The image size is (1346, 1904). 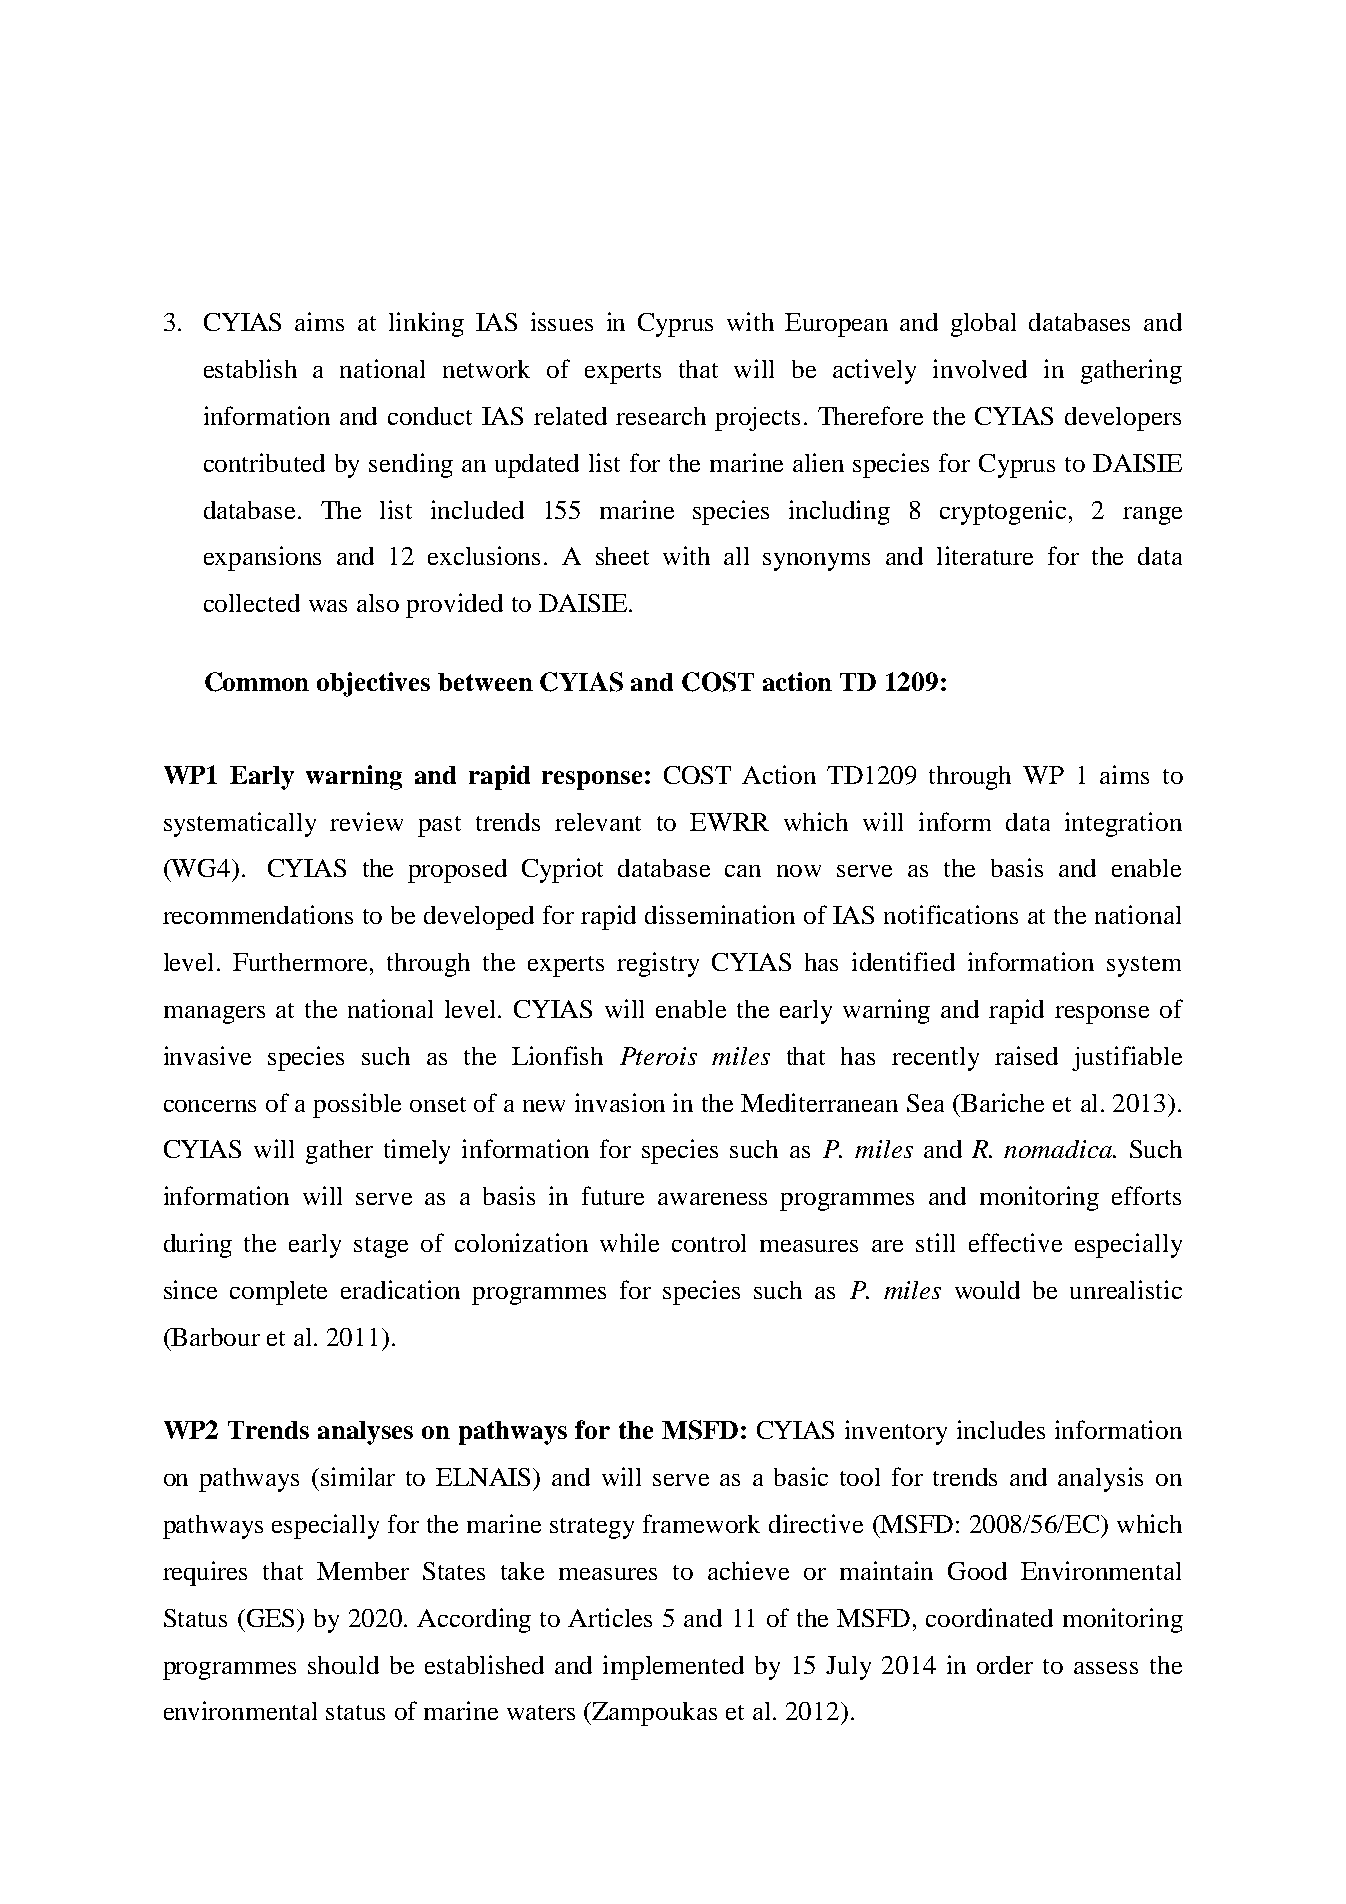 What do you see at coordinates (343, 1665) in the document?
I see `should` at bounding box center [343, 1665].
